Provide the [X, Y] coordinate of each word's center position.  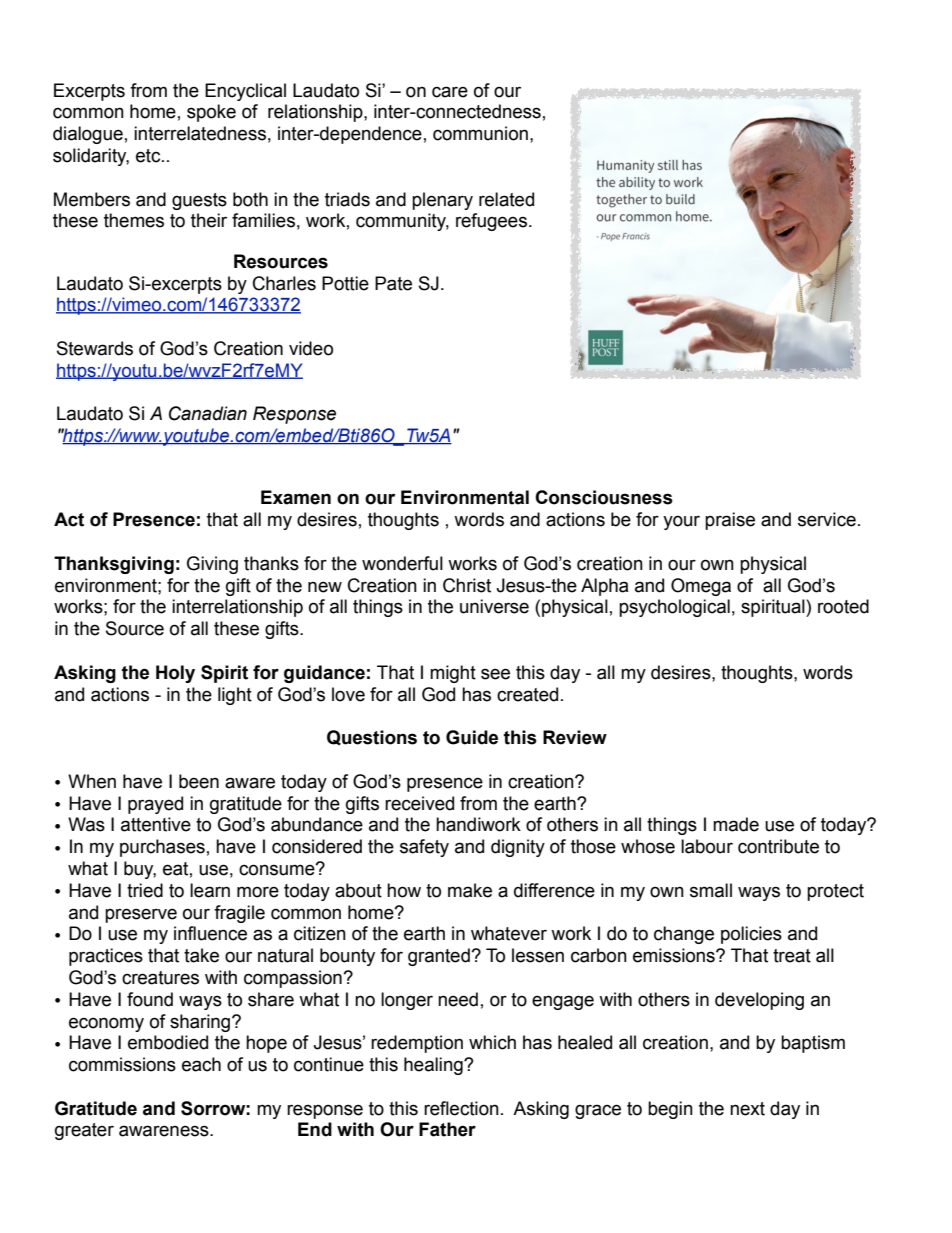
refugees [491, 222]
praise [730, 521]
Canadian [208, 413]
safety [424, 848]
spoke [211, 113]
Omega [701, 587]
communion [480, 133]
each [201, 1064]
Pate [393, 283]
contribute [778, 846]
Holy [175, 674]
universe [494, 606]
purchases [162, 848]
